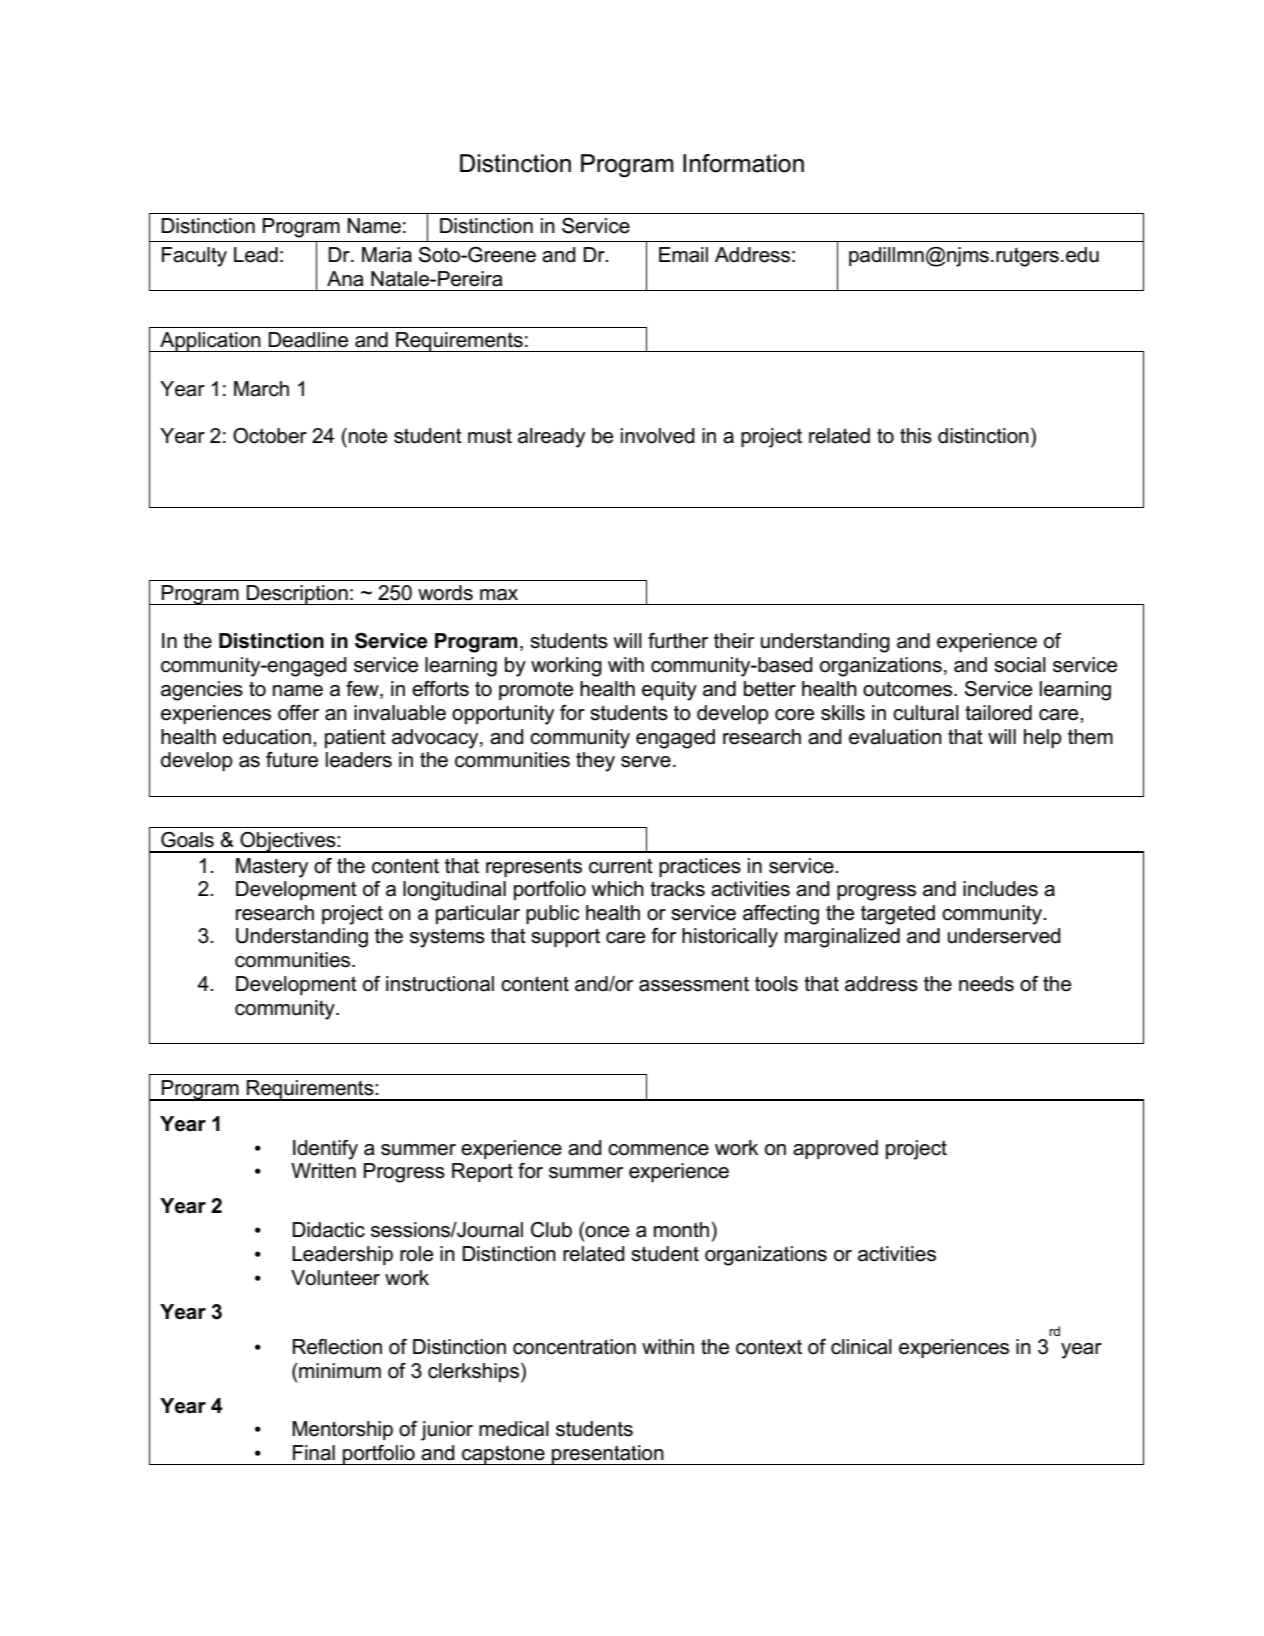  Describe the element at coordinates (270, 436) in the screenshot. I see `October` at that location.
